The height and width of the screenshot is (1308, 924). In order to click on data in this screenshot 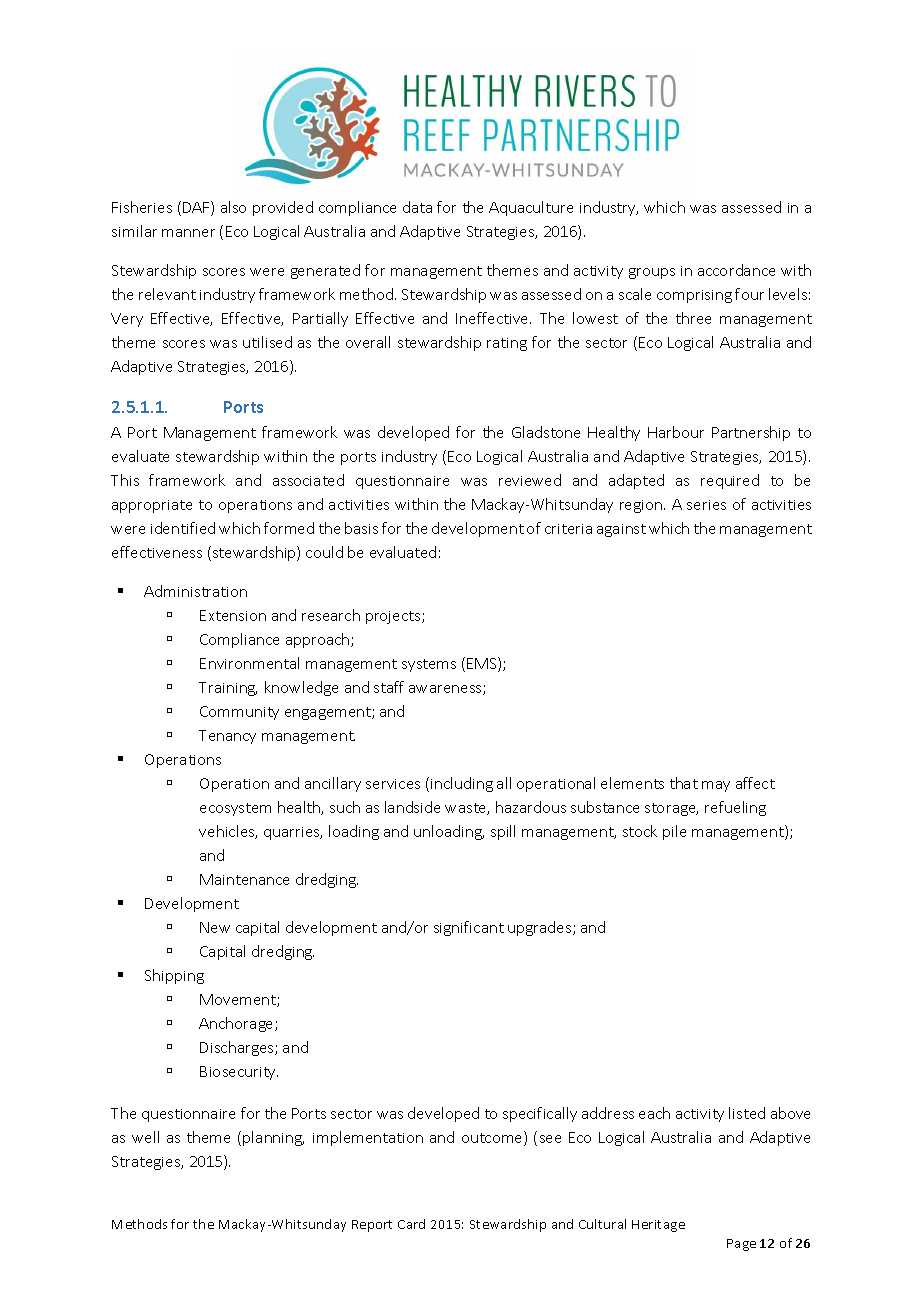, I will do `click(417, 207)`.
